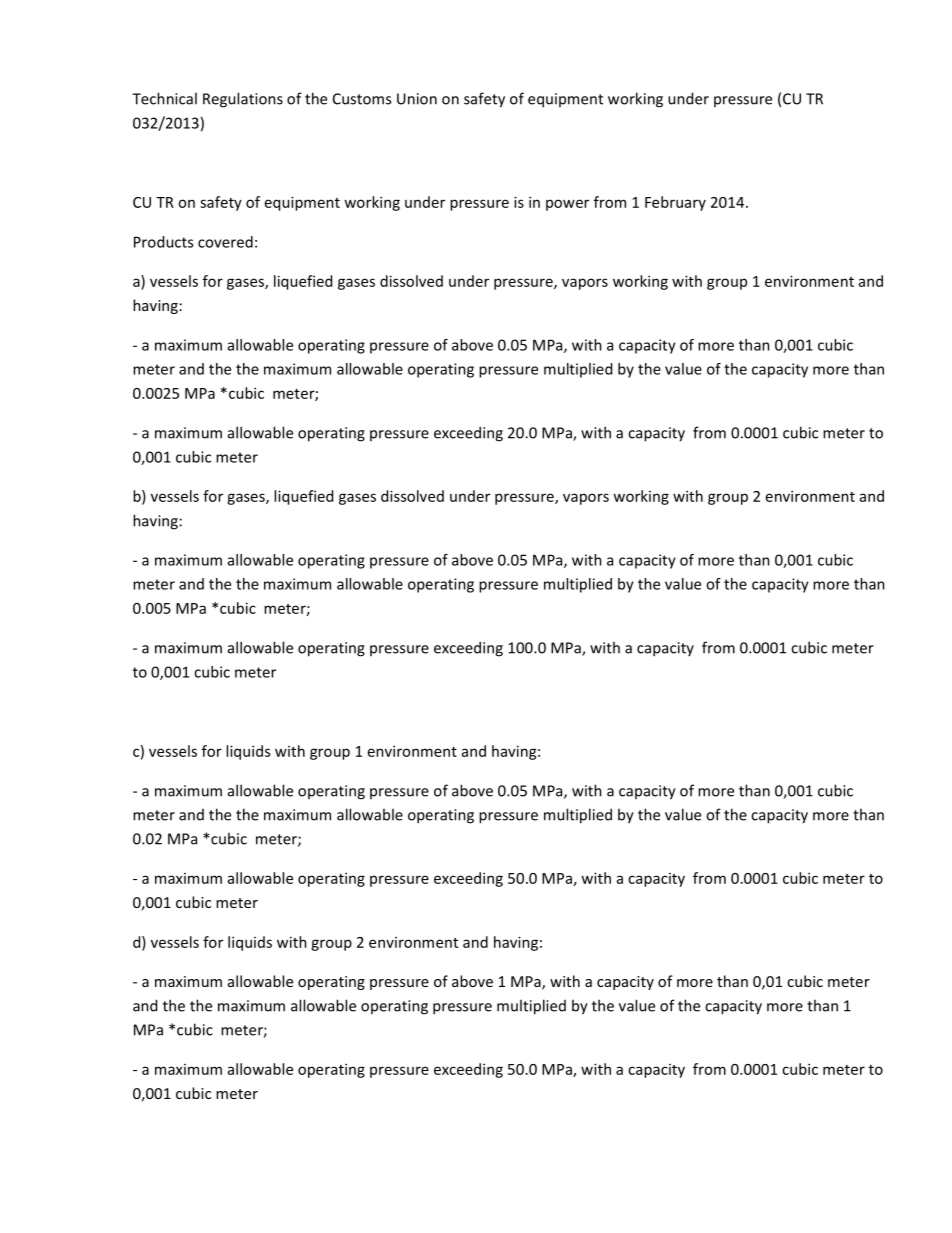 The width and height of the image is (952, 1233). What do you see at coordinates (362, 99) in the image?
I see `Customs` at bounding box center [362, 99].
